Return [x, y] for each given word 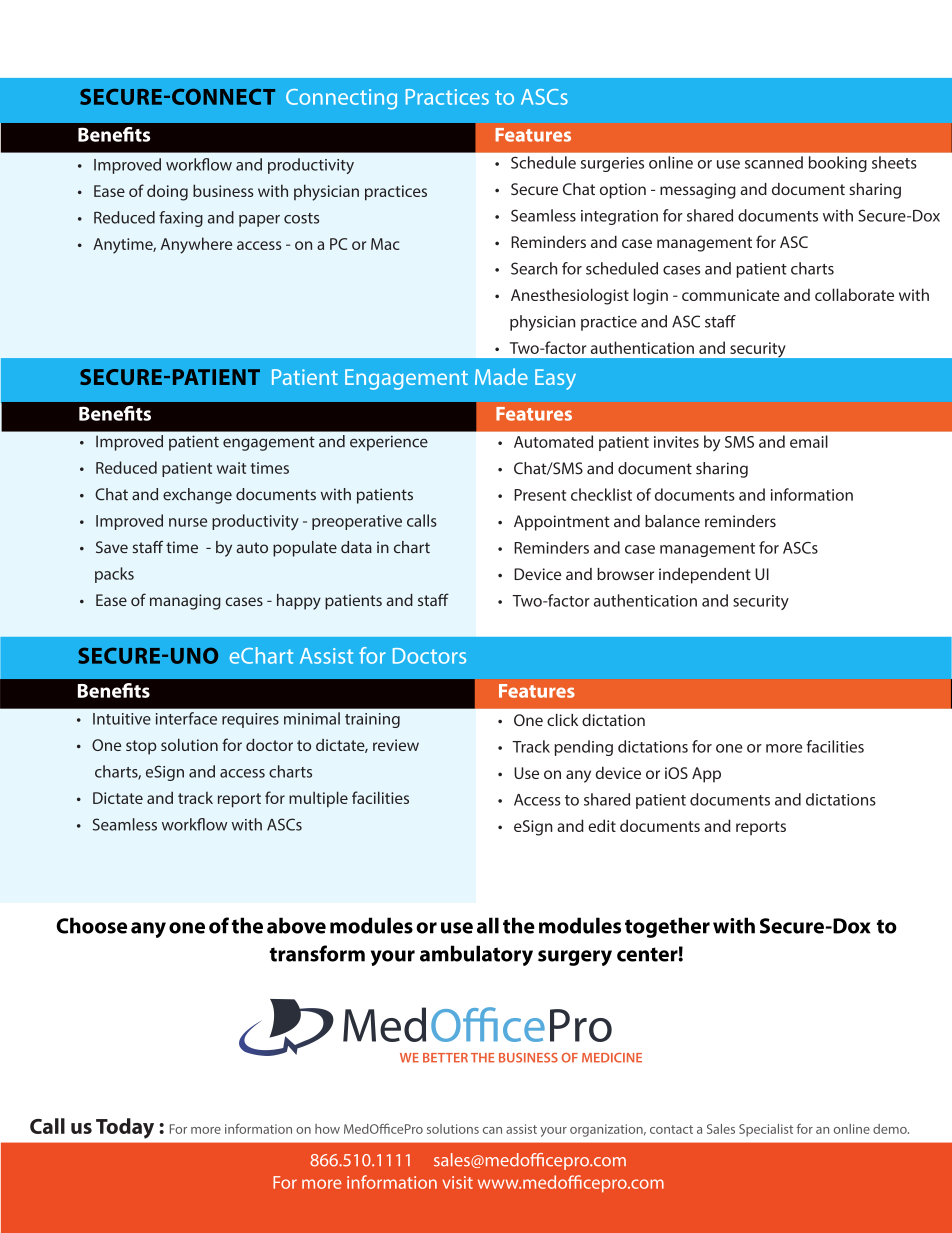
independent [705, 576]
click [562, 720]
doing [167, 192]
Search [534, 268]
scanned [774, 162]
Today [125, 1128]
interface [186, 718]
